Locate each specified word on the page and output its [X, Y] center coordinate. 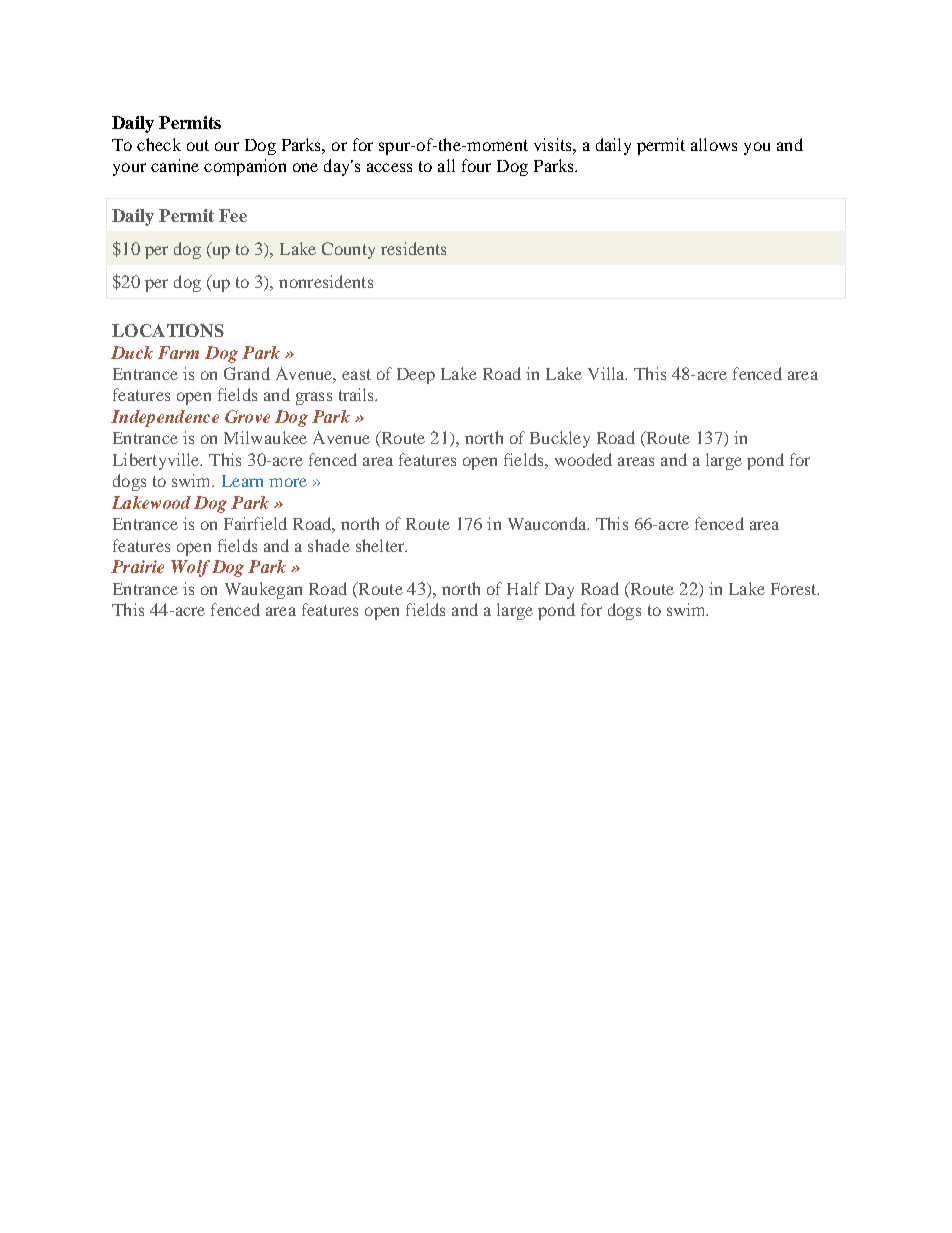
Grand [247, 373]
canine [175, 165]
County [348, 250]
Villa [607, 373]
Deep [416, 376]
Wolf [190, 568]
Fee [233, 215]
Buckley [560, 439]
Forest [795, 589]
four [476, 165]
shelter [381, 545]
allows [714, 144]
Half [523, 588]
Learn [242, 481]
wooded [583, 459]
